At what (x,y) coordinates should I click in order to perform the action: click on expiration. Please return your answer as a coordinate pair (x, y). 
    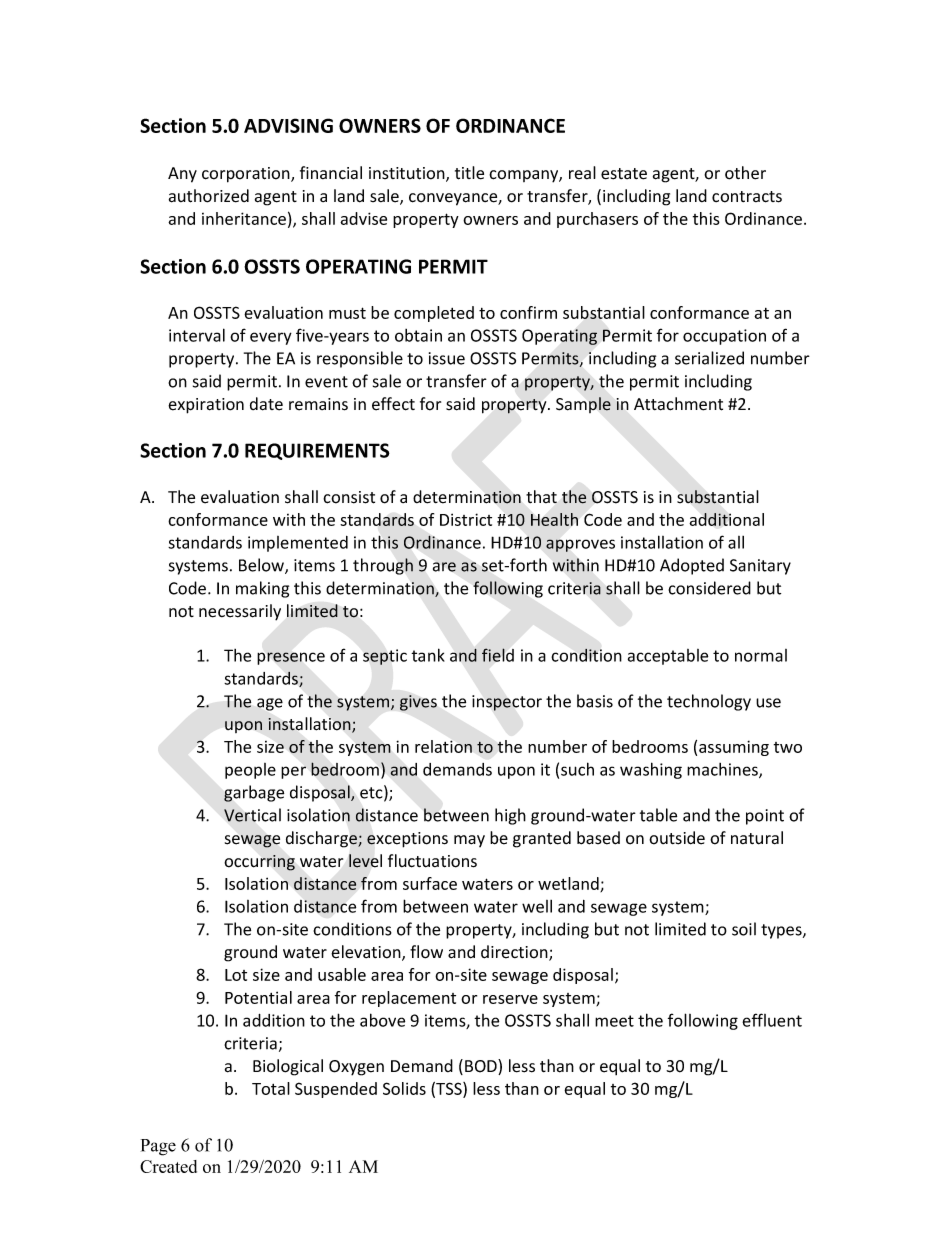
    Looking at the image, I should click on (206, 406).
